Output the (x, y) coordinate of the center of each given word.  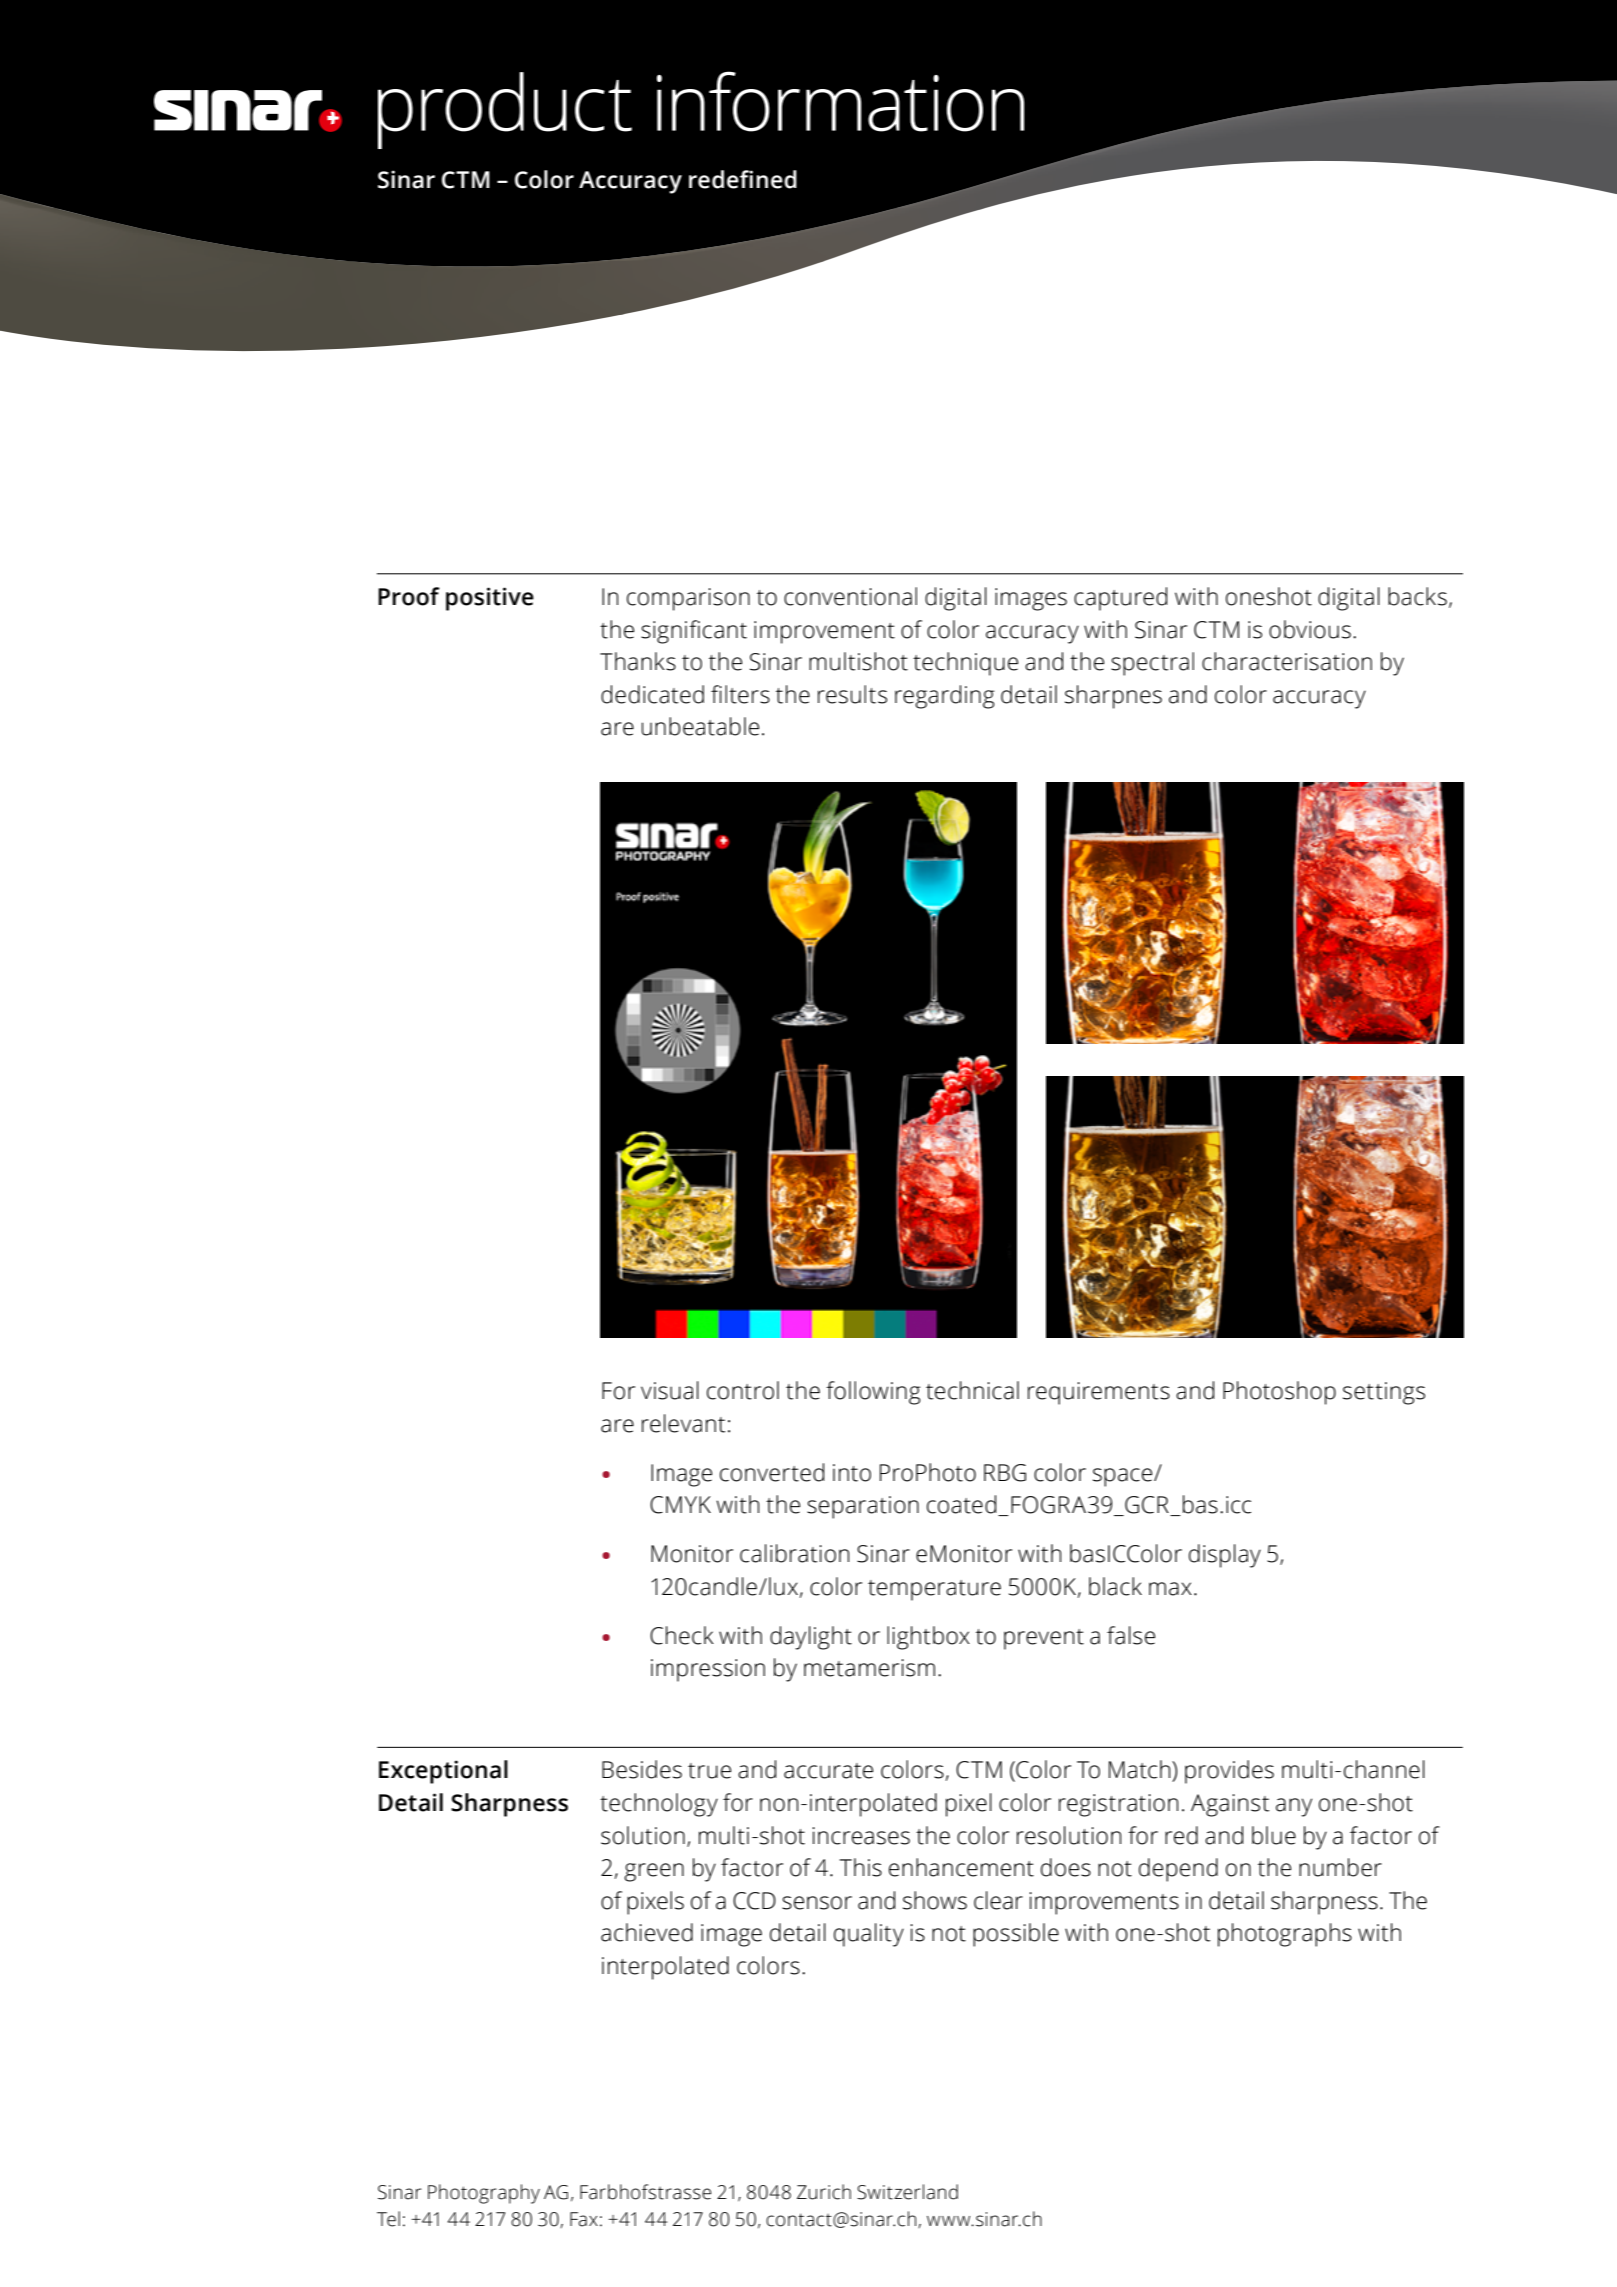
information (840, 101)
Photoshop (1279, 1393)
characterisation (1287, 661)
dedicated (652, 694)
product (505, 110)
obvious (1310, 629)
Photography (484, 2194)
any (1294, 1807)
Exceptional (443, 1772)
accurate (828, 1771)
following (873, 1393)
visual (670, 1390)
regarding (944, 697)
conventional (850, 596)
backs (1417, 596)
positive (490, 599)
